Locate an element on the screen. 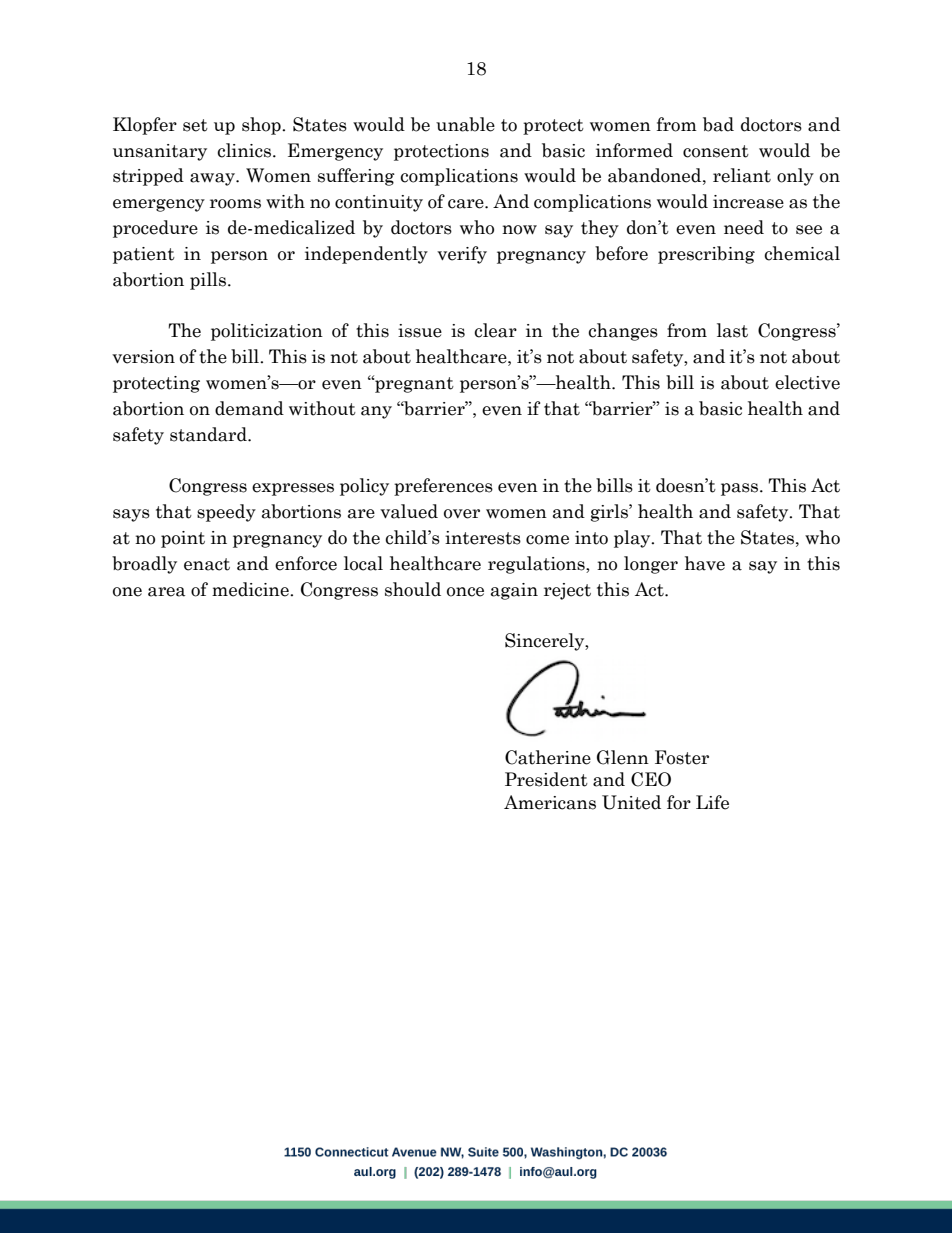  standard is located at coordinates (209, 434).
